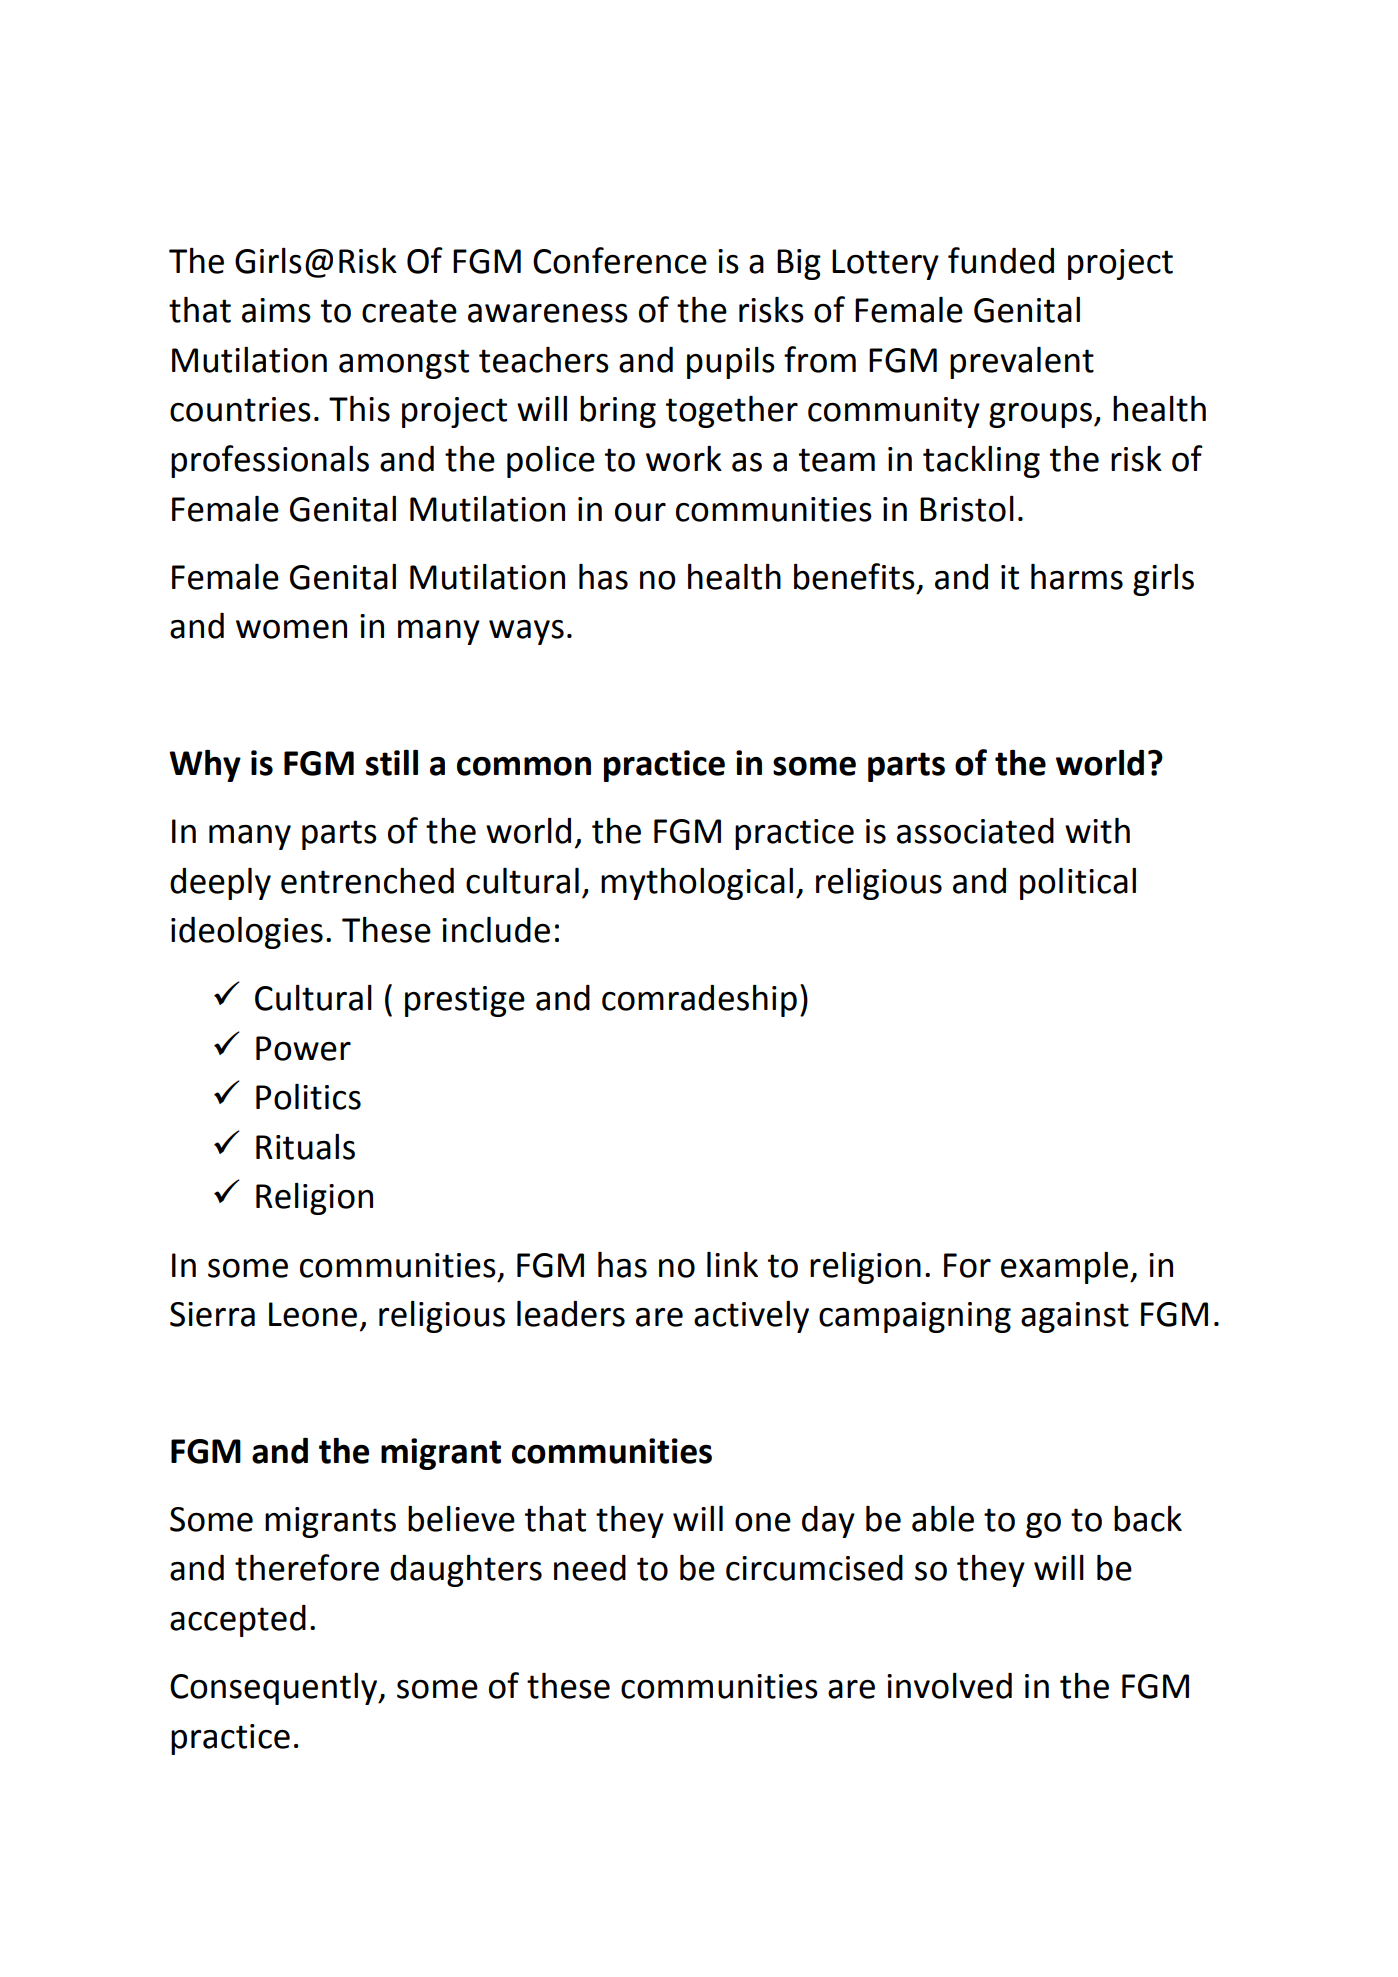  Describe the element at coordinates (1001, 260) in the screenshot. I see `funded` at that location.
